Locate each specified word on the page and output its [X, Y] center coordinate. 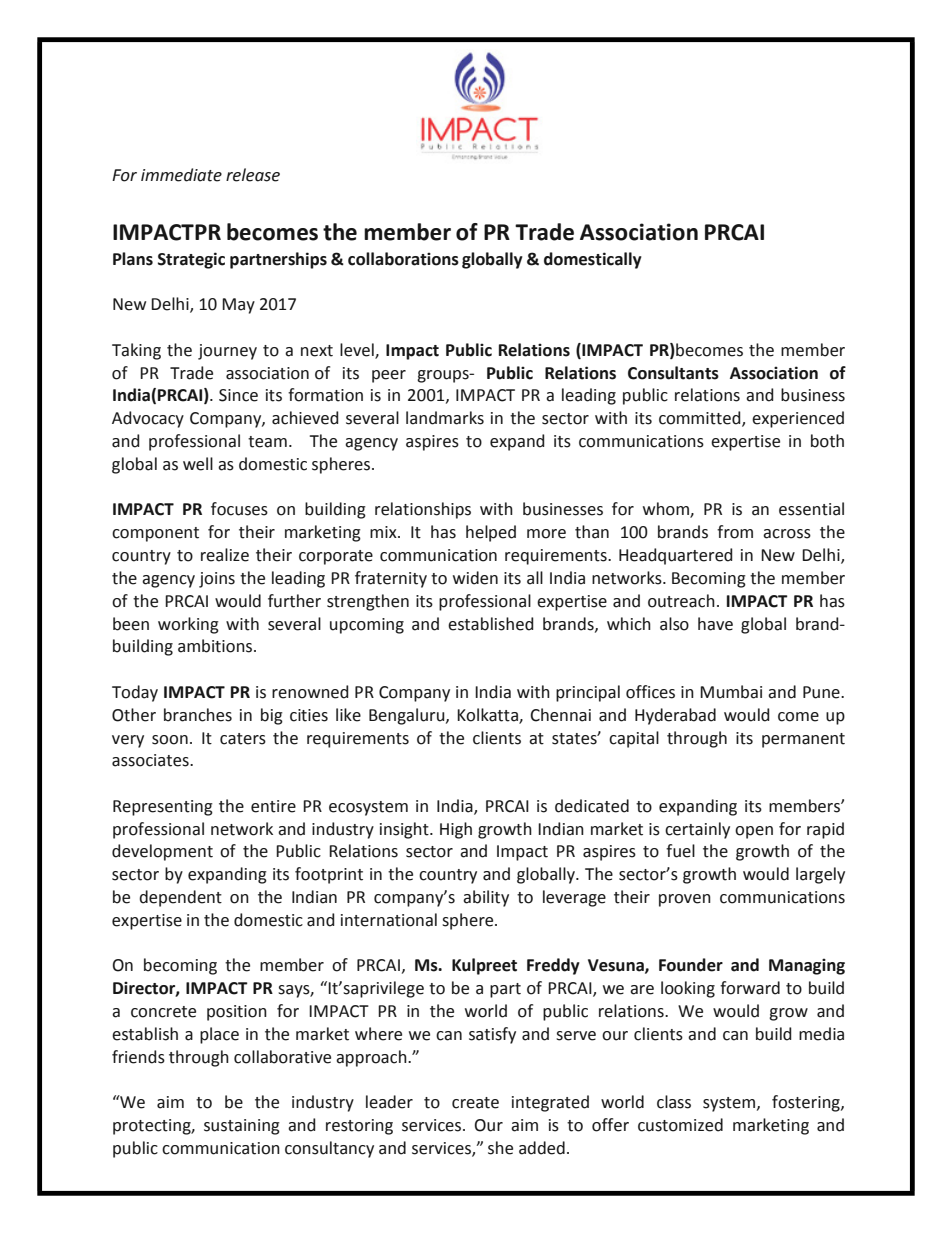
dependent [180, 898]
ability [486, 898]
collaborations [403, 259]
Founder [691, 965]
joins [217, 580]
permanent [803, 740]
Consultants [673, 373]
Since [238, 395]
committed [701, 419]
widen [475, 578]
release [253, 175]
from [735, 532]
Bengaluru [408, 716]
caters [243, 739]
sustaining [242, 1127]
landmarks [445, 418]
